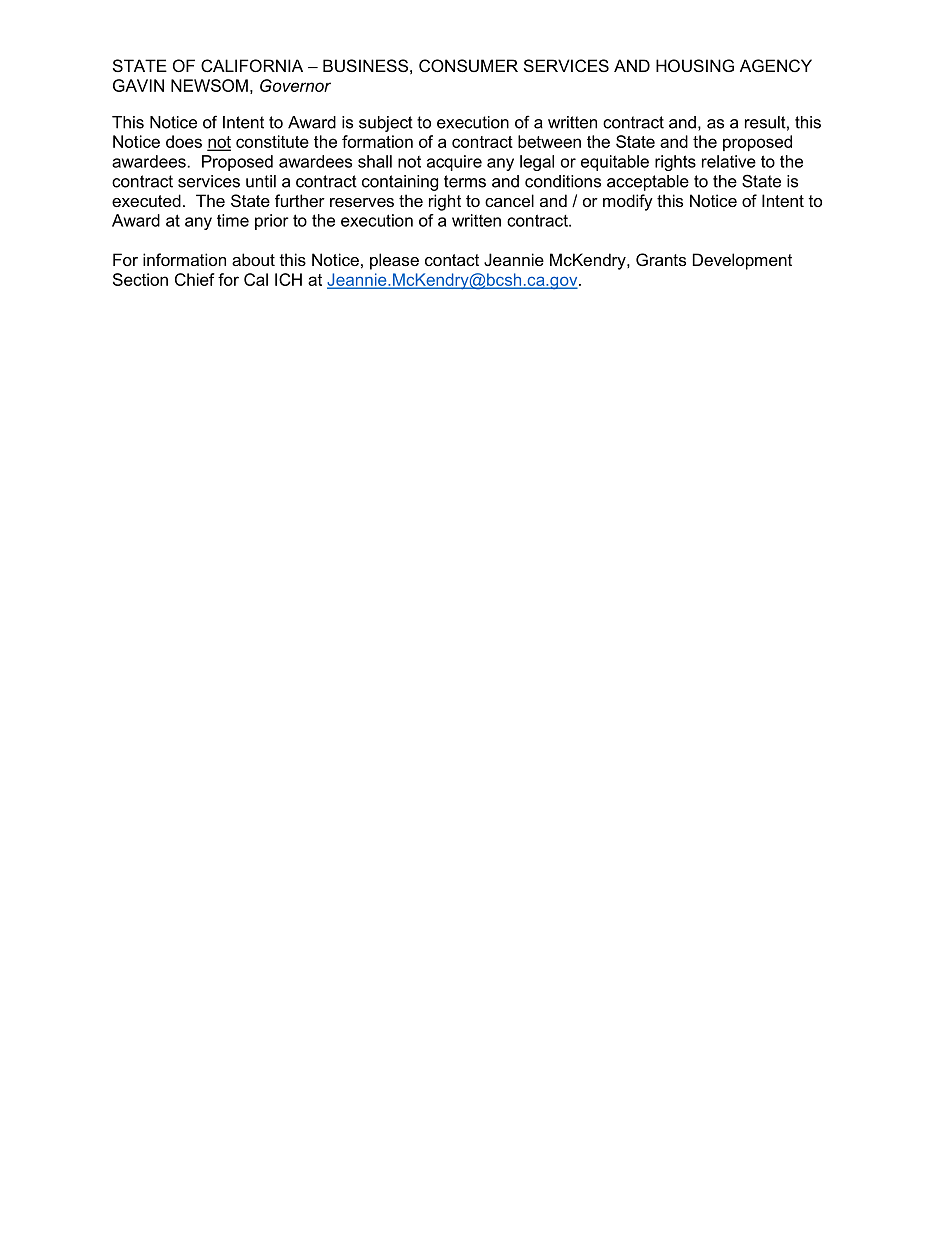 This document has width=952, height=1233. What do you see at coordinates (252, 65) in the document?
I see `CALIFORNIA` at bounding box center [252, 65].
